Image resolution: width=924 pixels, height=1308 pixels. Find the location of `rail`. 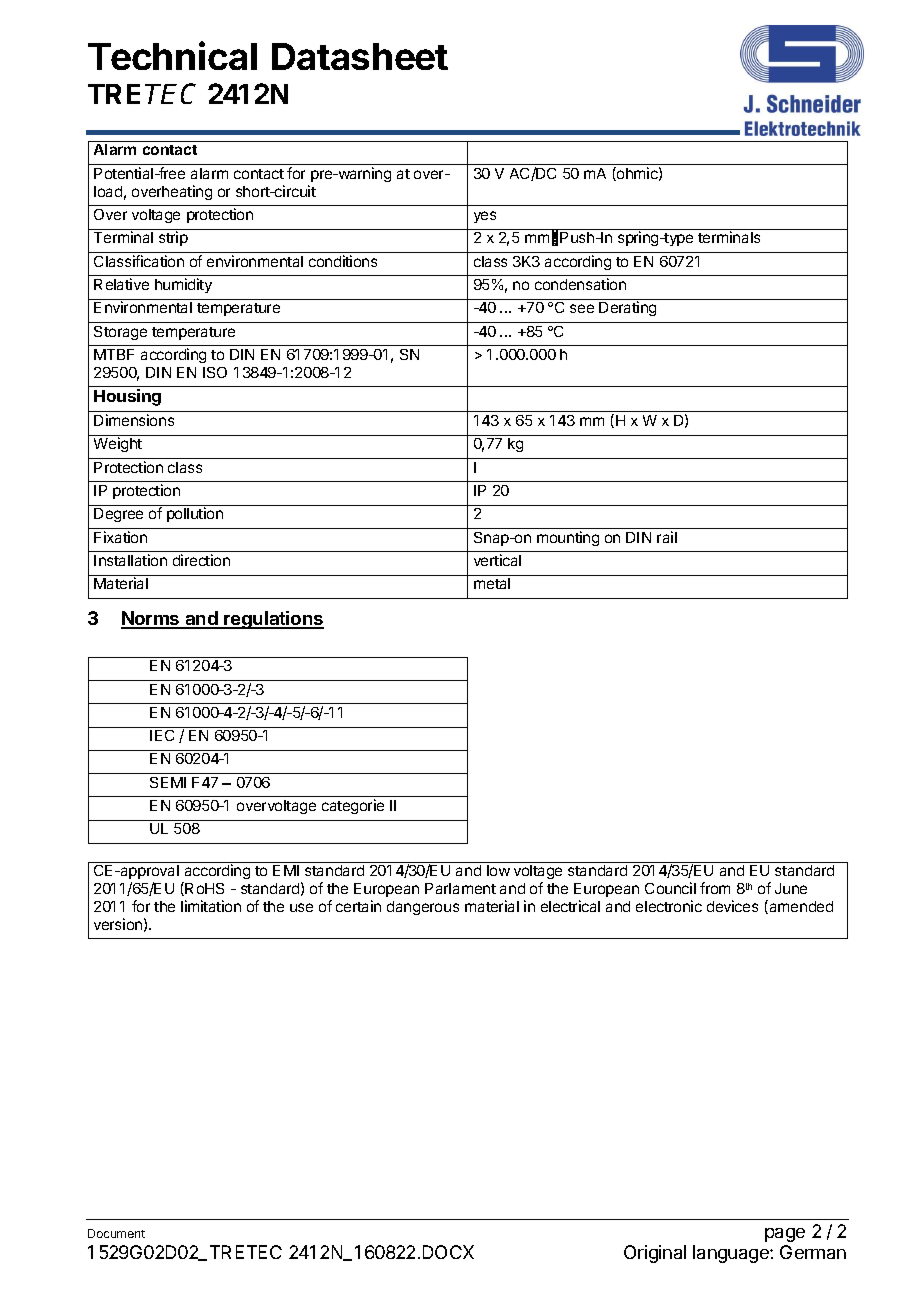

rail is located at coordinates (667, 537).
